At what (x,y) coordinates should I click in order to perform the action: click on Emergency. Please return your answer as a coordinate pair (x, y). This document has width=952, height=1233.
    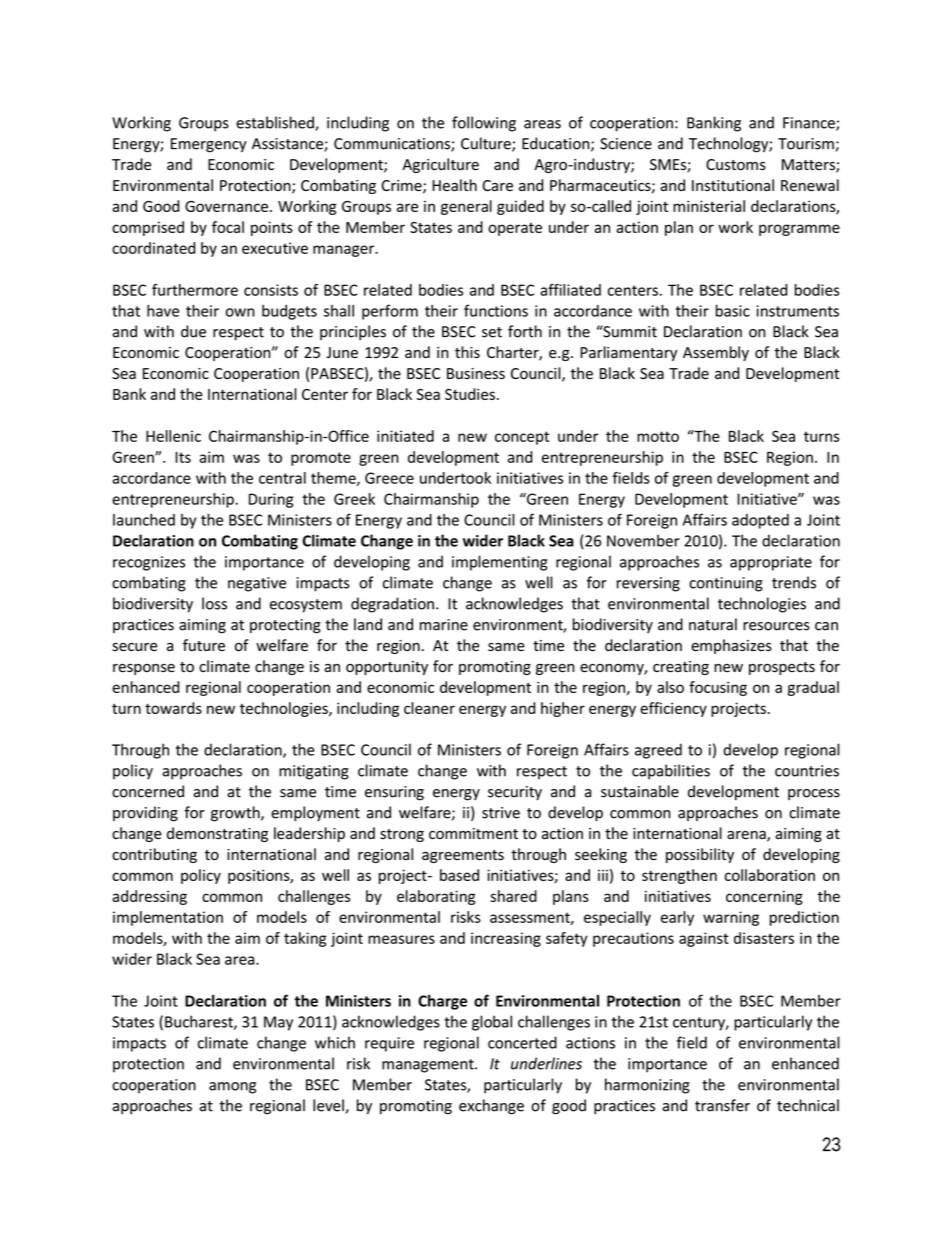
    Looking at the image, I should click on (209, 145).
